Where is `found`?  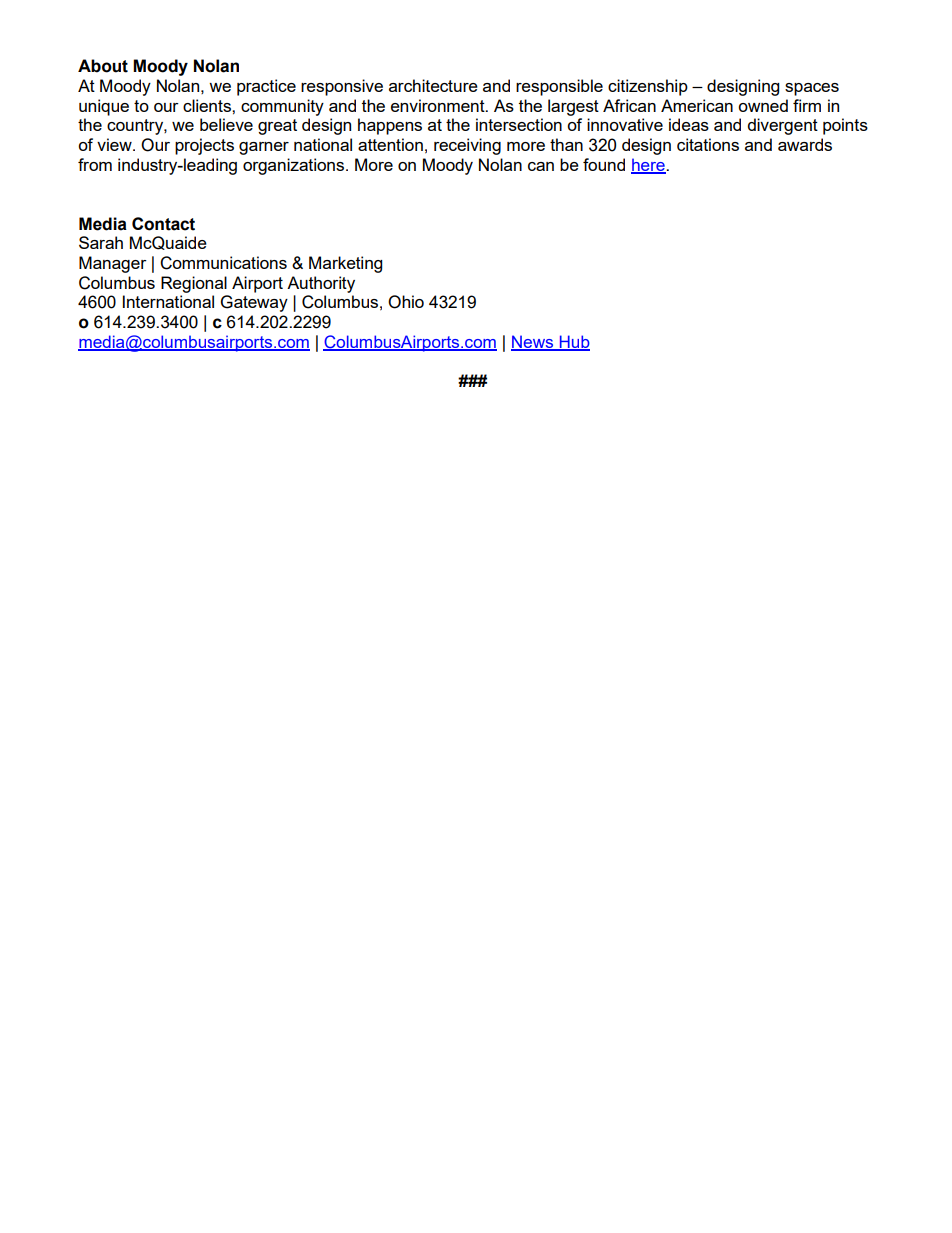
found is located at coordinates (604, 164).
